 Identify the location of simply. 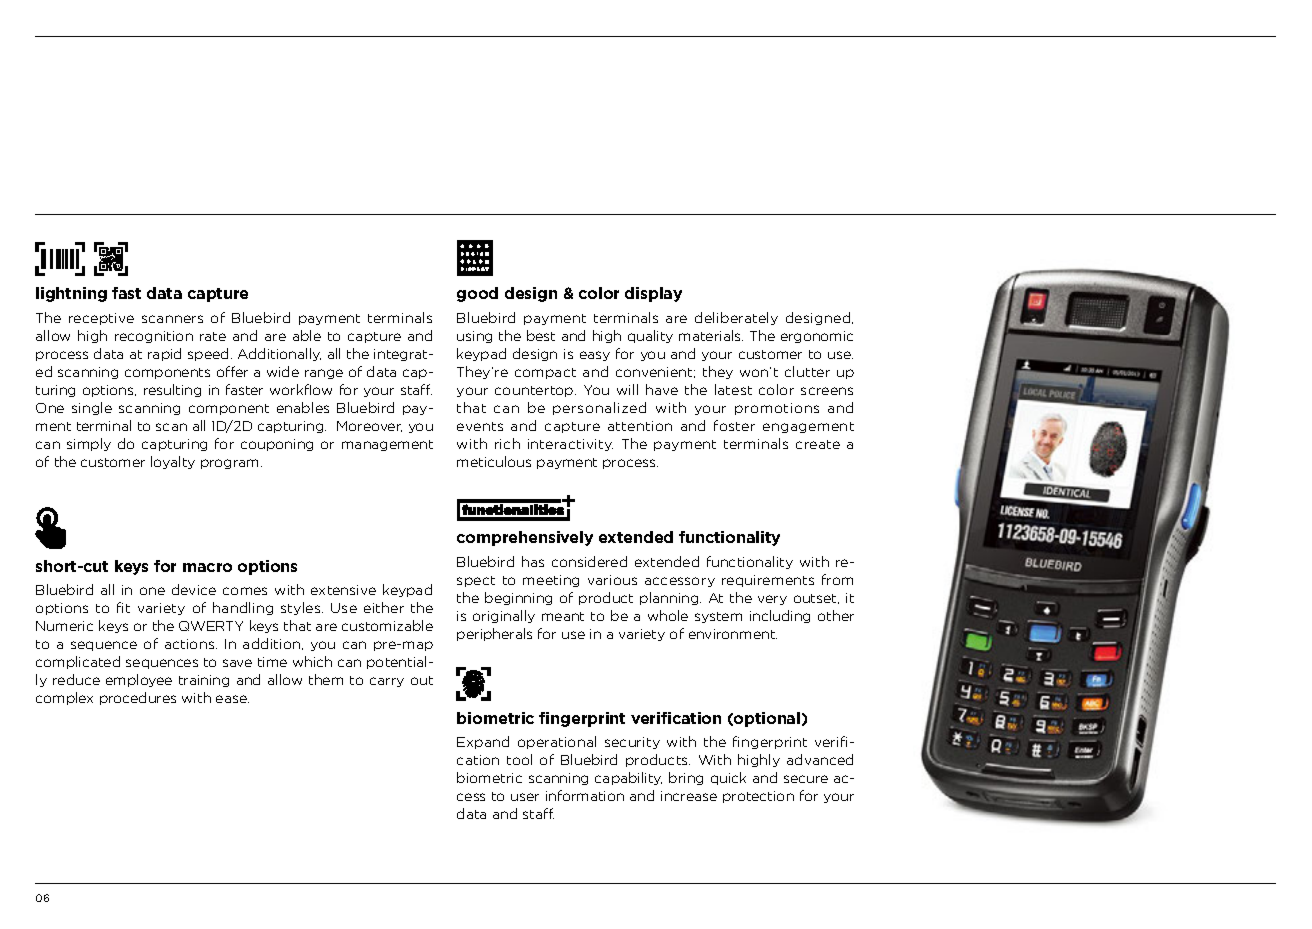
(89, 444).
